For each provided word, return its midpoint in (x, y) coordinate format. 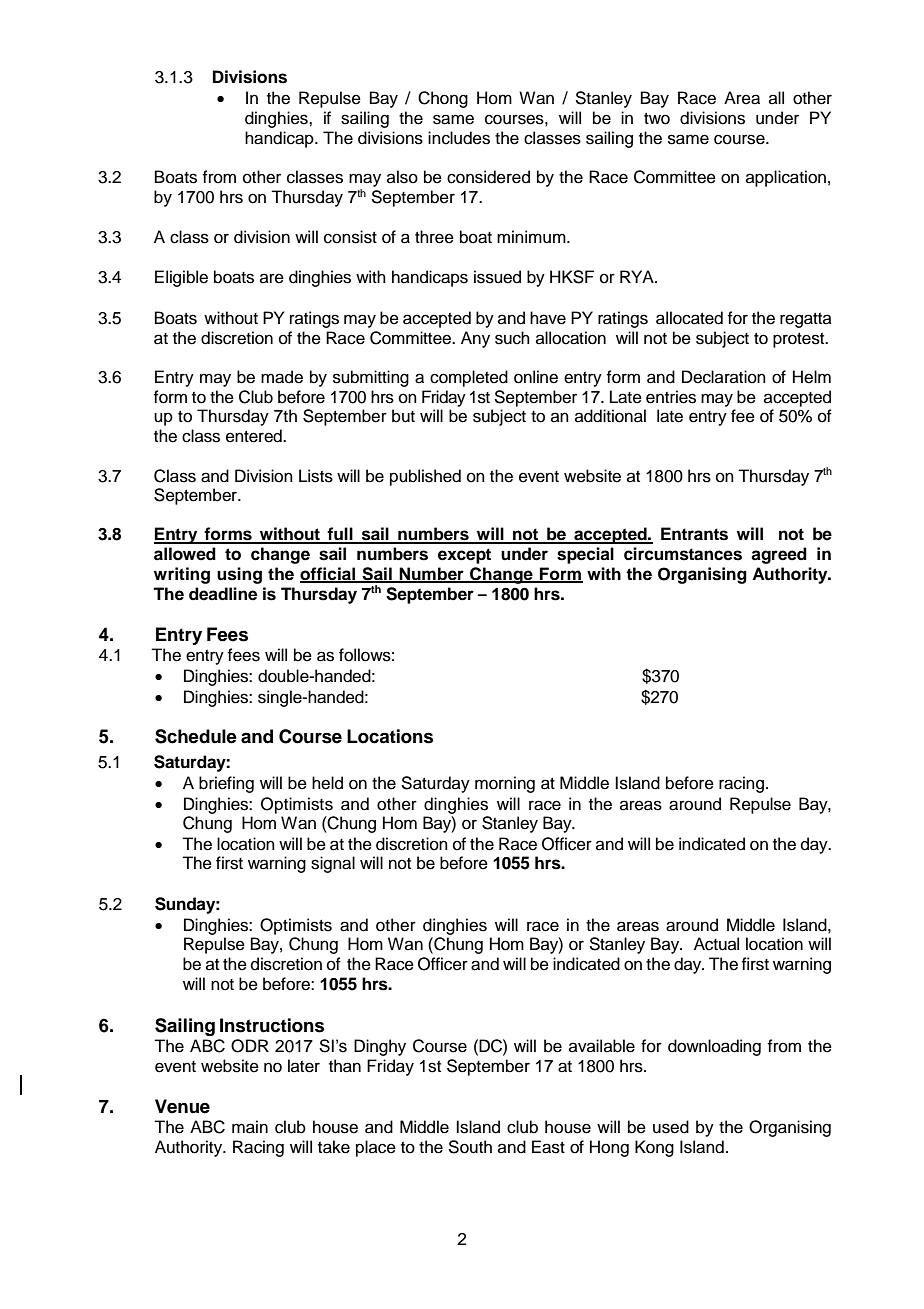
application (786, 178)
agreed (779, 555)
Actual (716, 944)
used (671, 1127)
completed (469, 378)
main (250, 1127)
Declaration (724, 377)
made (282, 377)
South (470, 1147)
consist (350, 237)
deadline (223, 594)
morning (505, 784)
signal (333, 864)
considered (488, 177)
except (464, 556)
